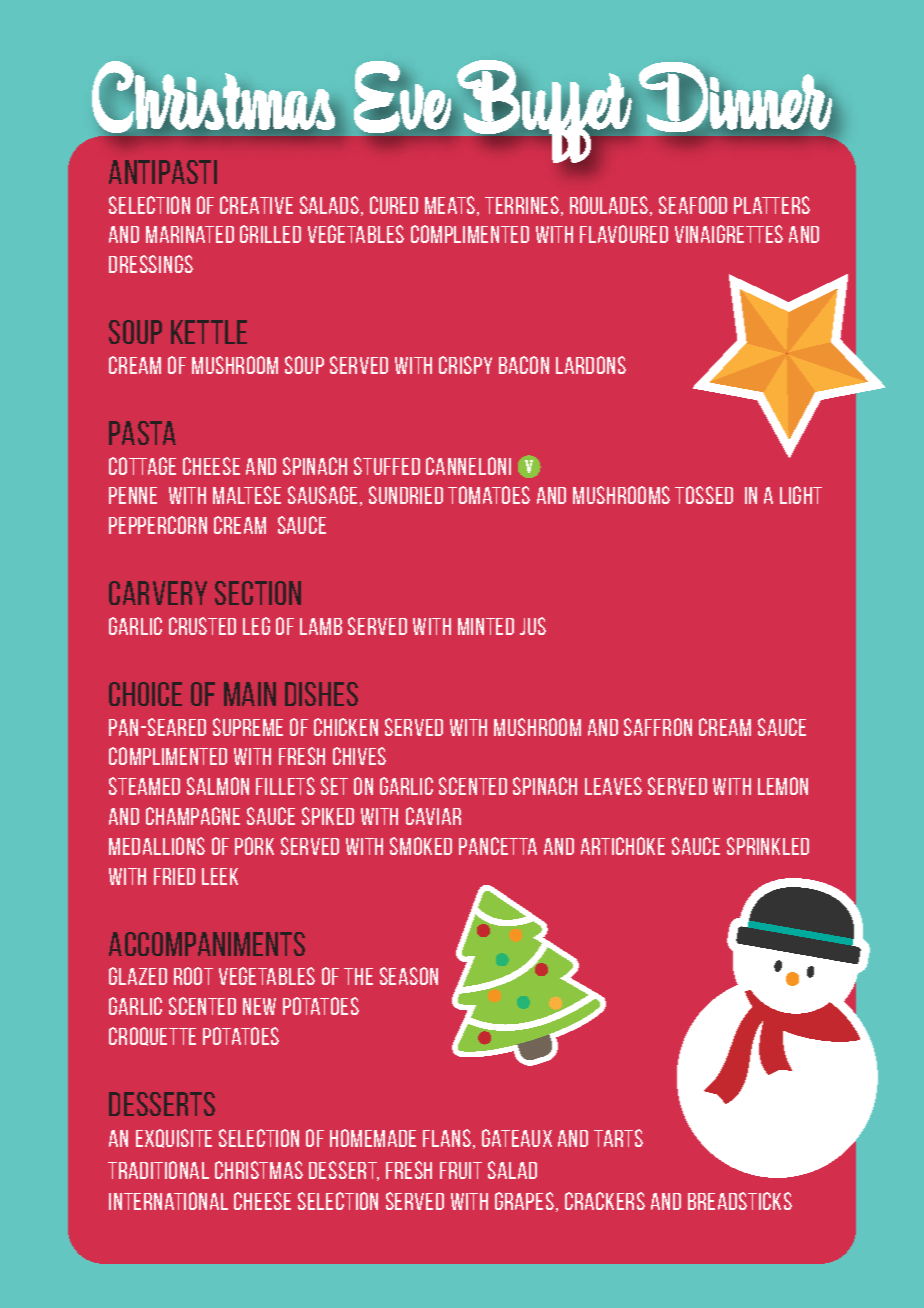 The width and height of the screenshot is (924, 1308). I want to click on Maltese, so click(247, 495).
